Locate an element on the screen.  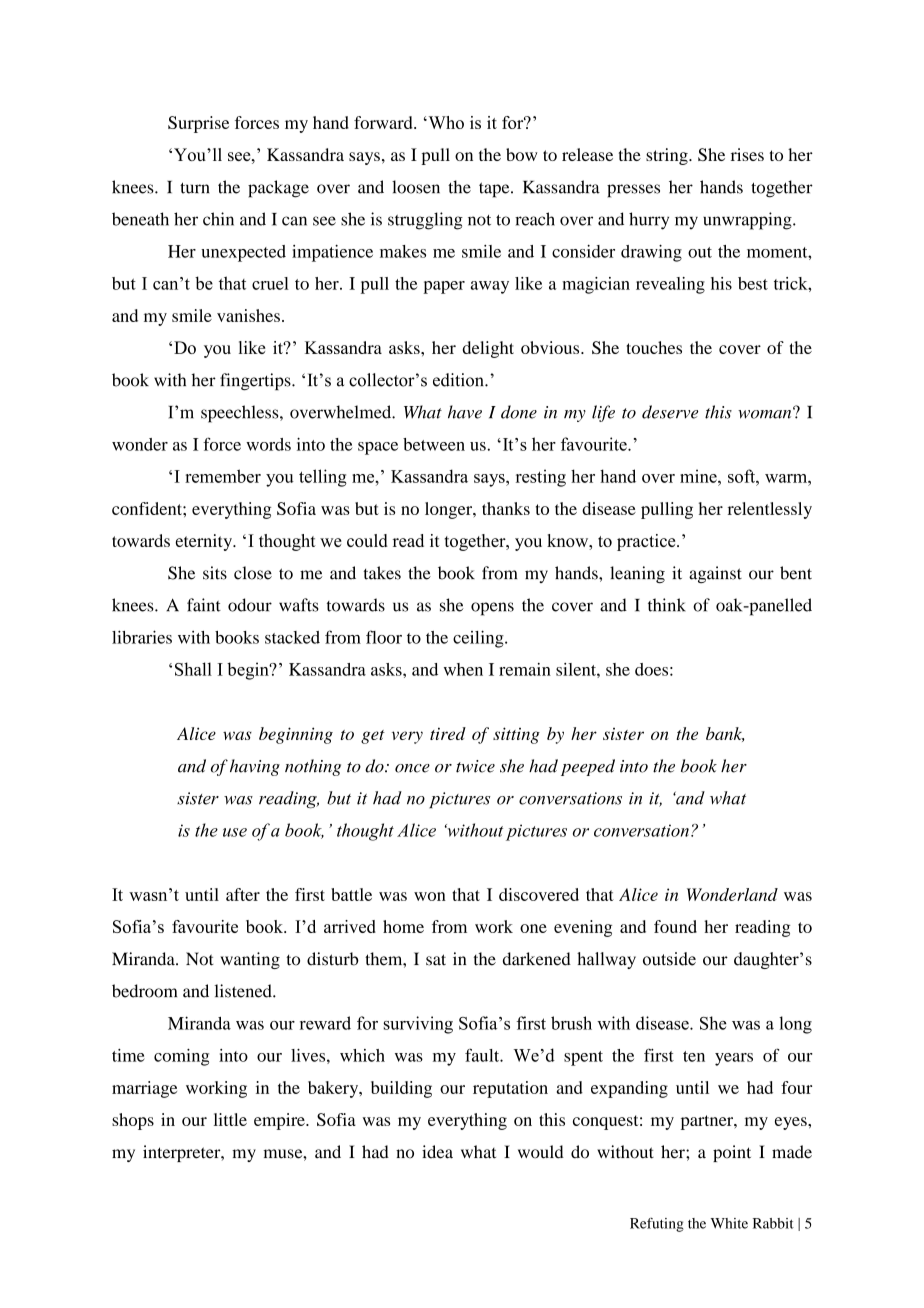
remember is located at coordinates (223, 476).
